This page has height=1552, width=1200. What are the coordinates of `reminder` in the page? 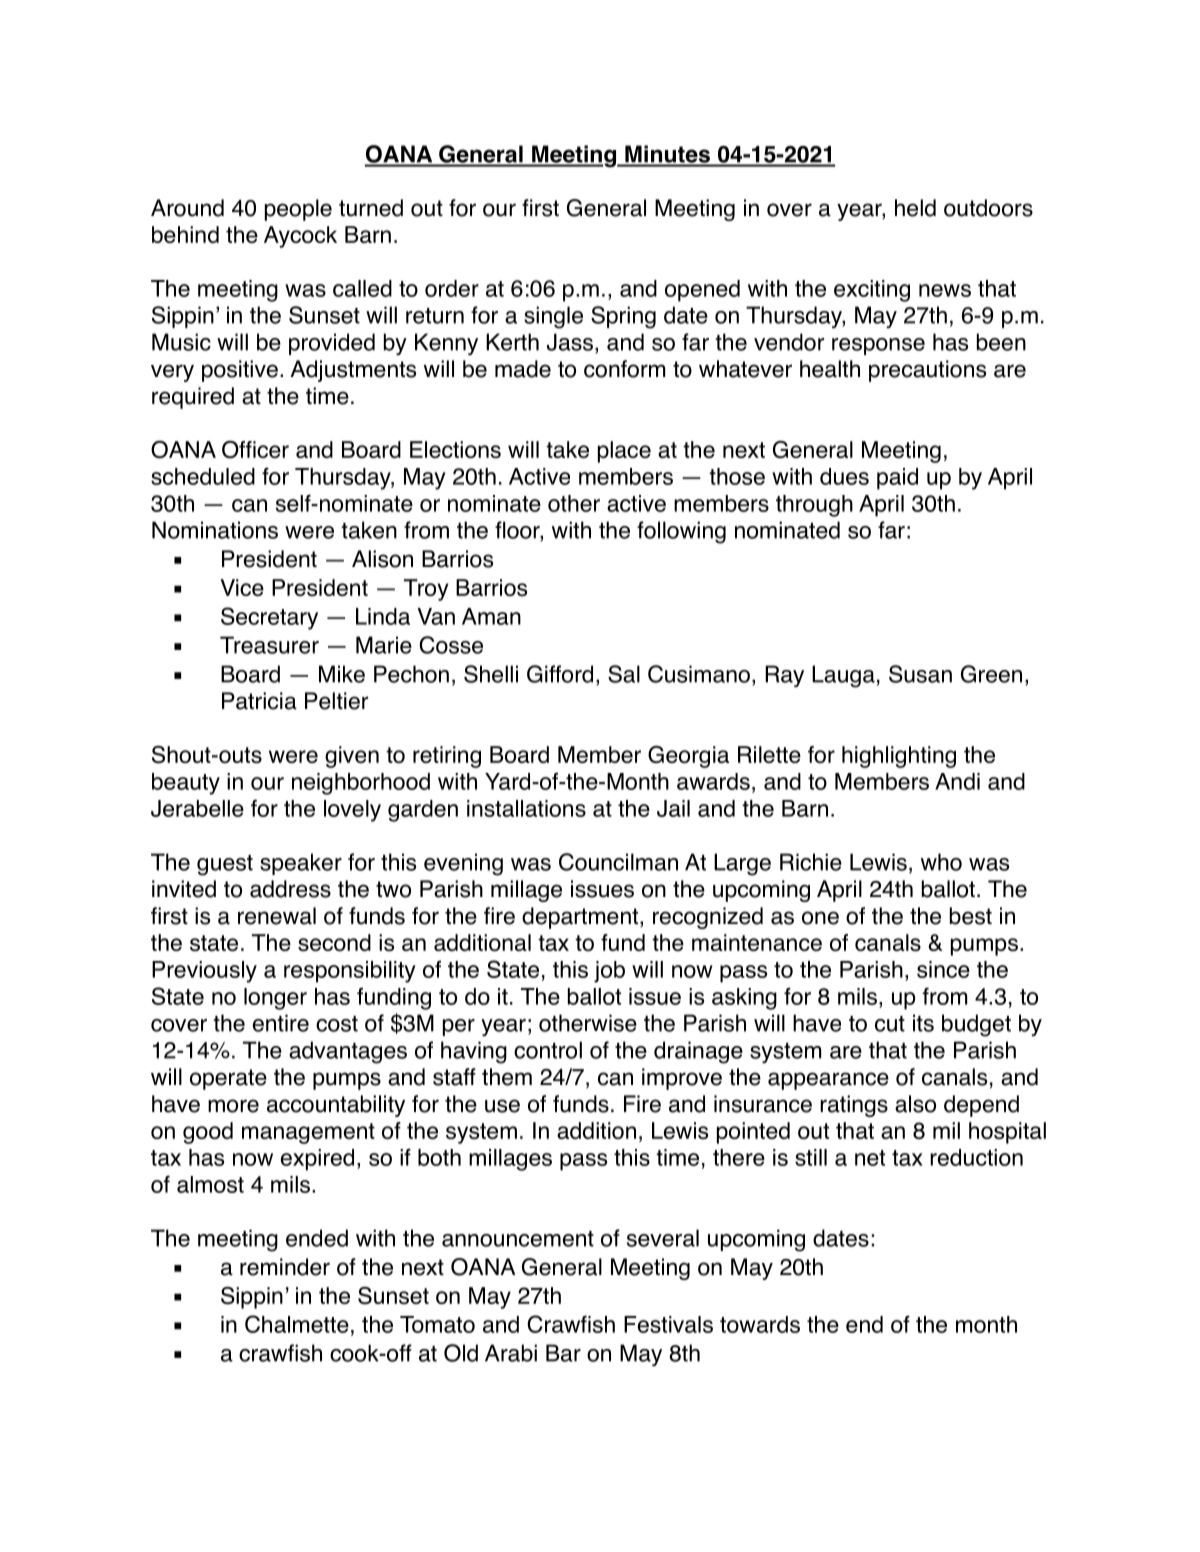 It's located at (285, 1267).
